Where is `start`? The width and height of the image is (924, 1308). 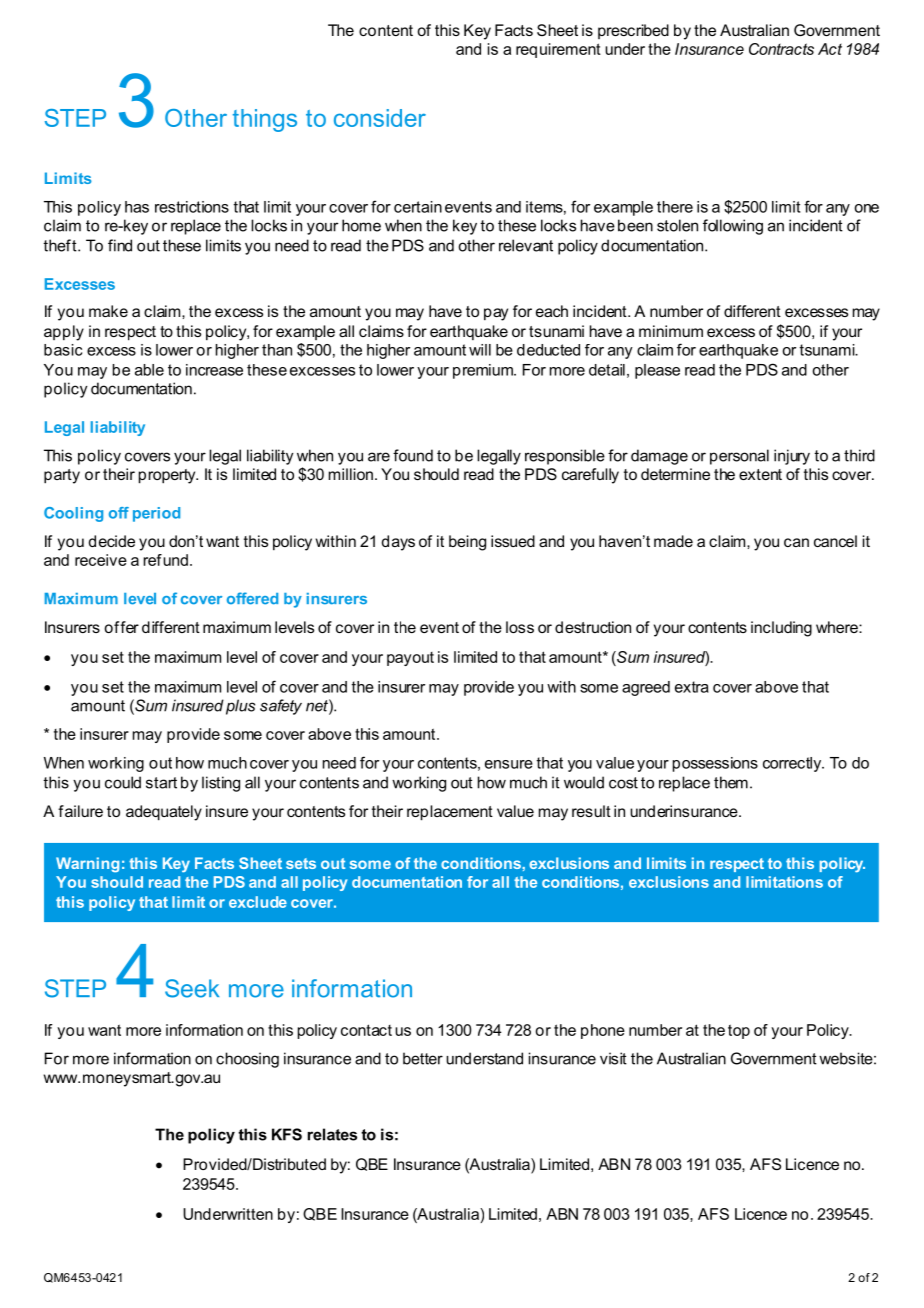
start is located at coordinates (161, 783).
